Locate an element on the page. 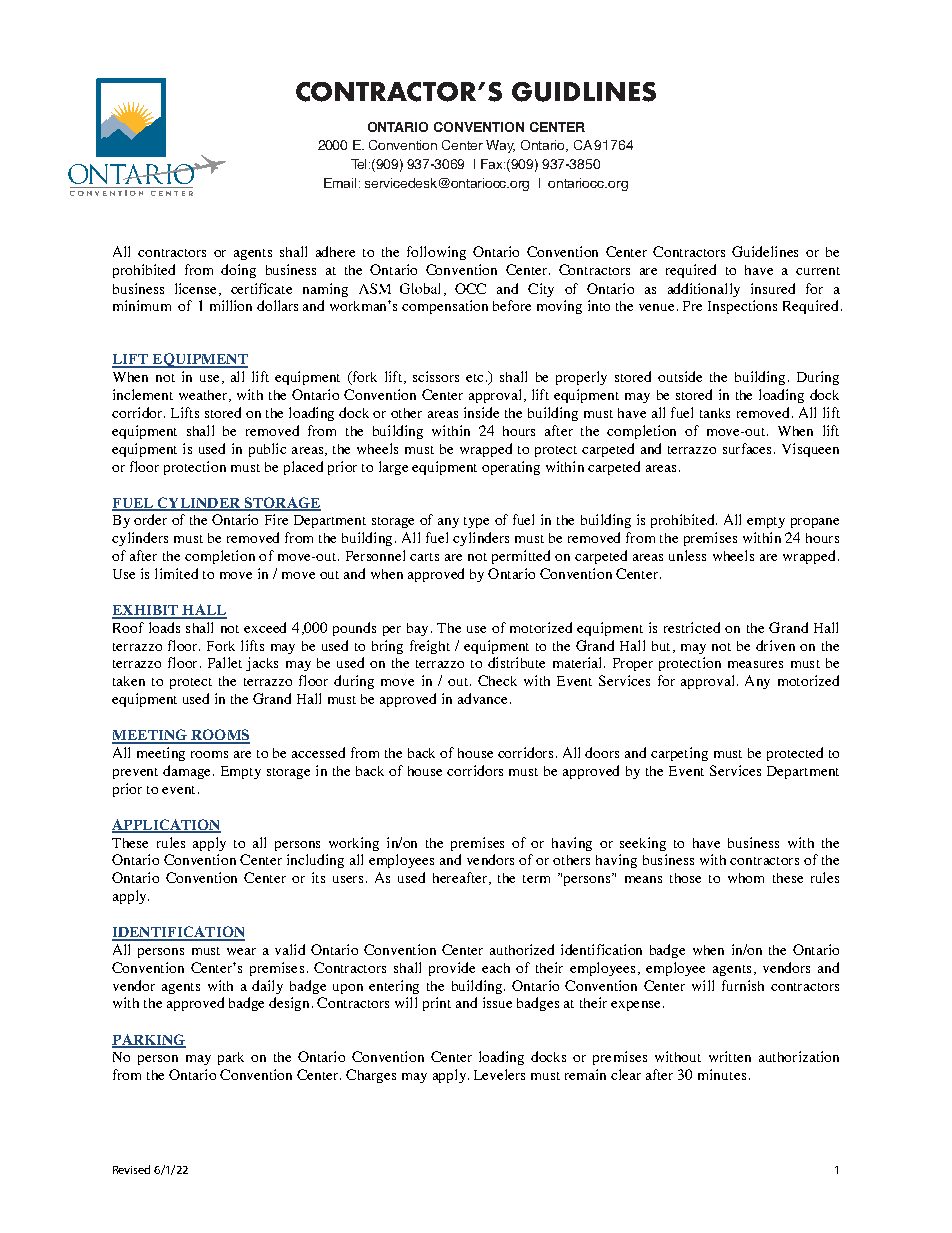 This document has height=1233, width=952. Charges is located at coordinates (371, 1076).
